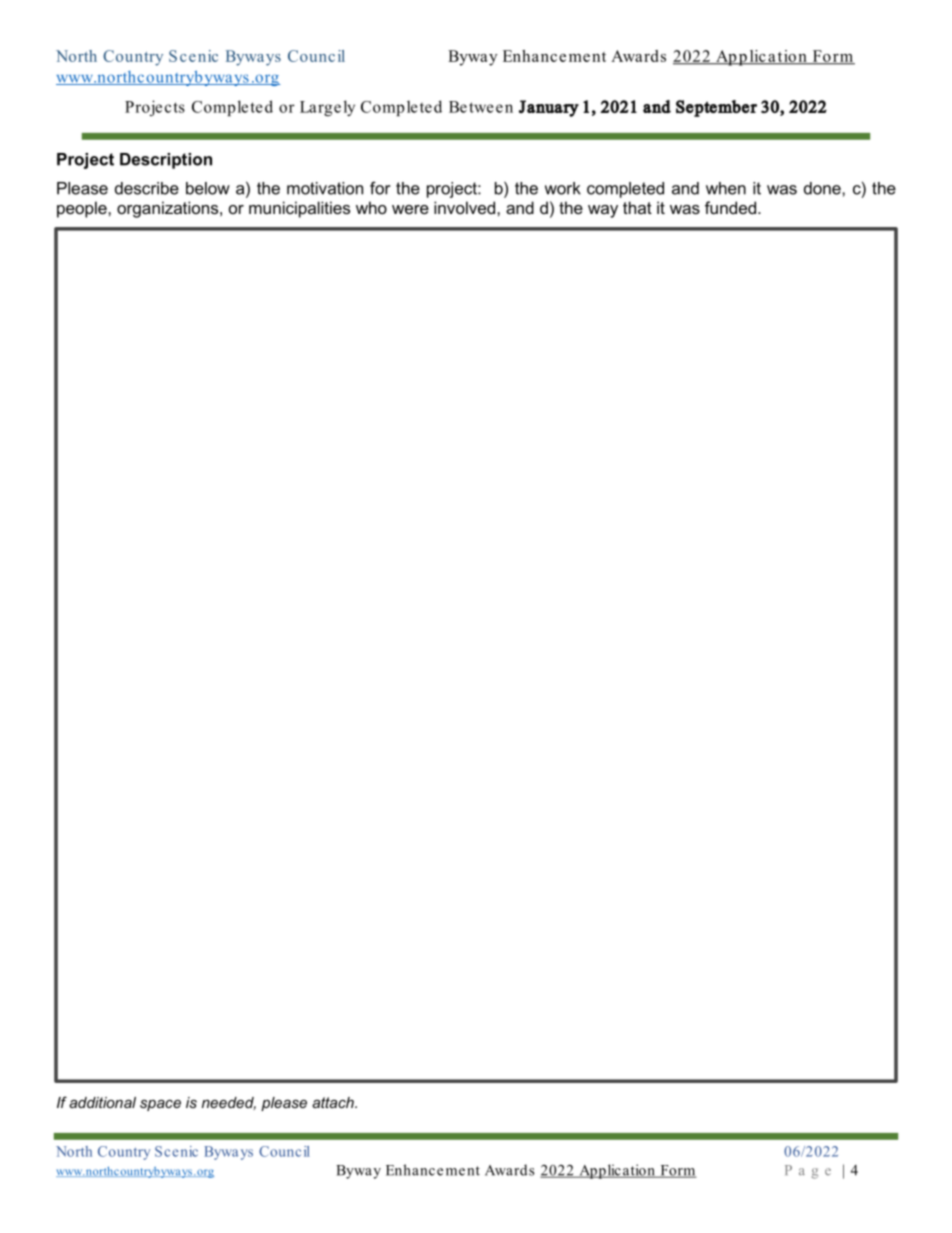  Describe the element at coordinates (716, 108) in the image. I see `September` at that location.
